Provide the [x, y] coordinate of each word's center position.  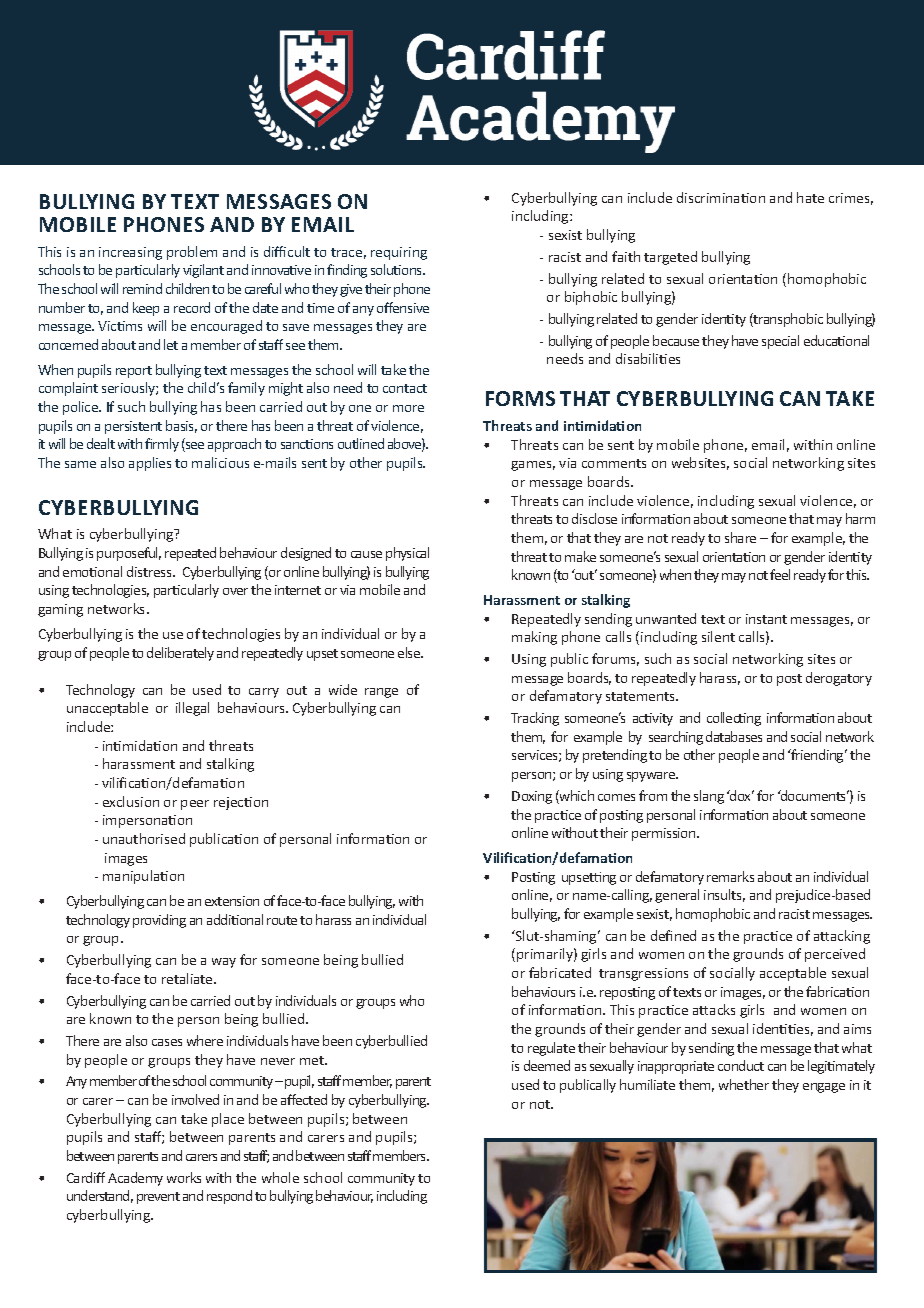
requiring [399, 253]
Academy [135, 1179]
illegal [192, 709]
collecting [734, 719]
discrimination [721, 197]
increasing [130, 253]
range [381, 693]
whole [280, 1177]
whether [744, 1084]
